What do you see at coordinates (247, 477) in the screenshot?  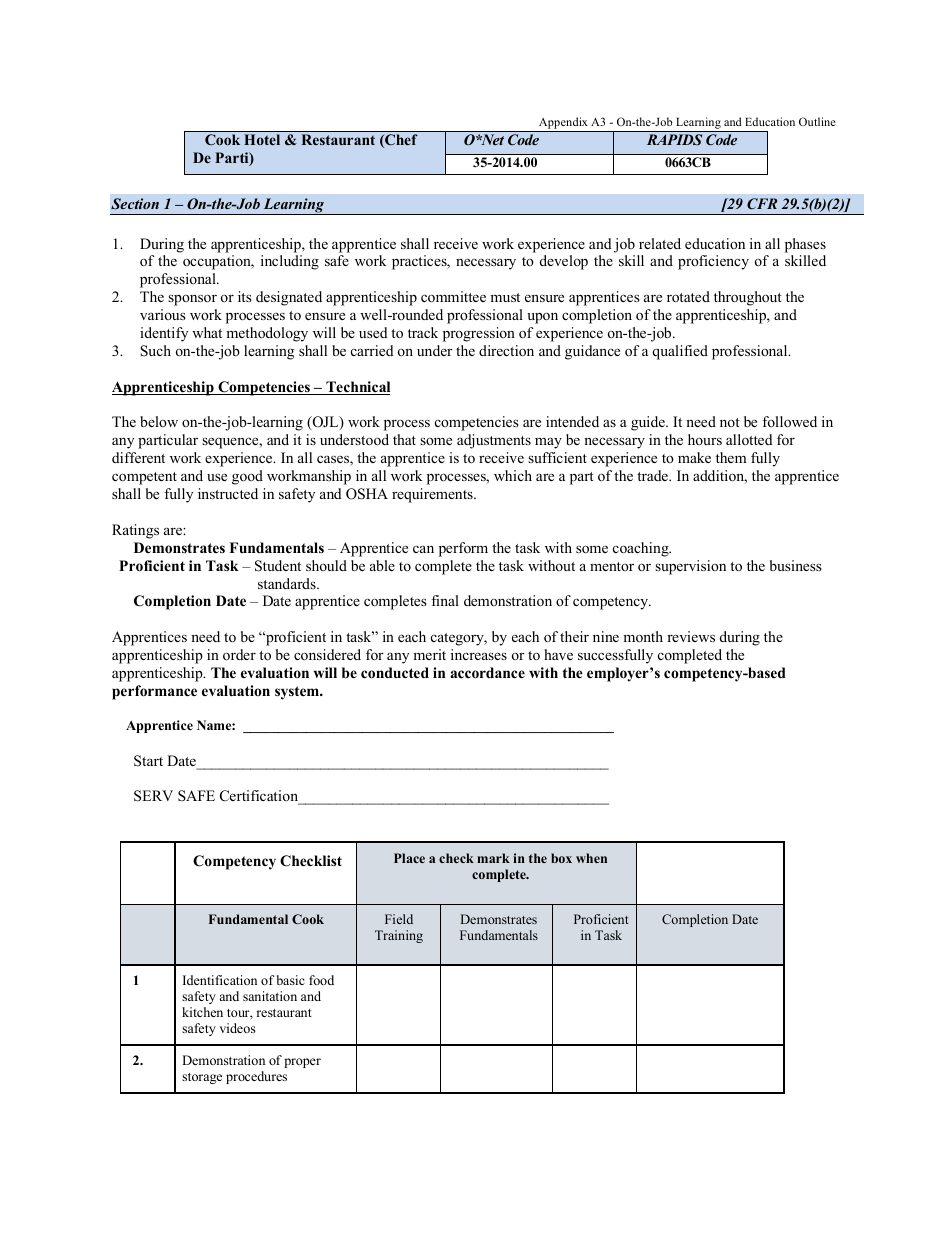 I see `good` at bounding box center [247, 477].
